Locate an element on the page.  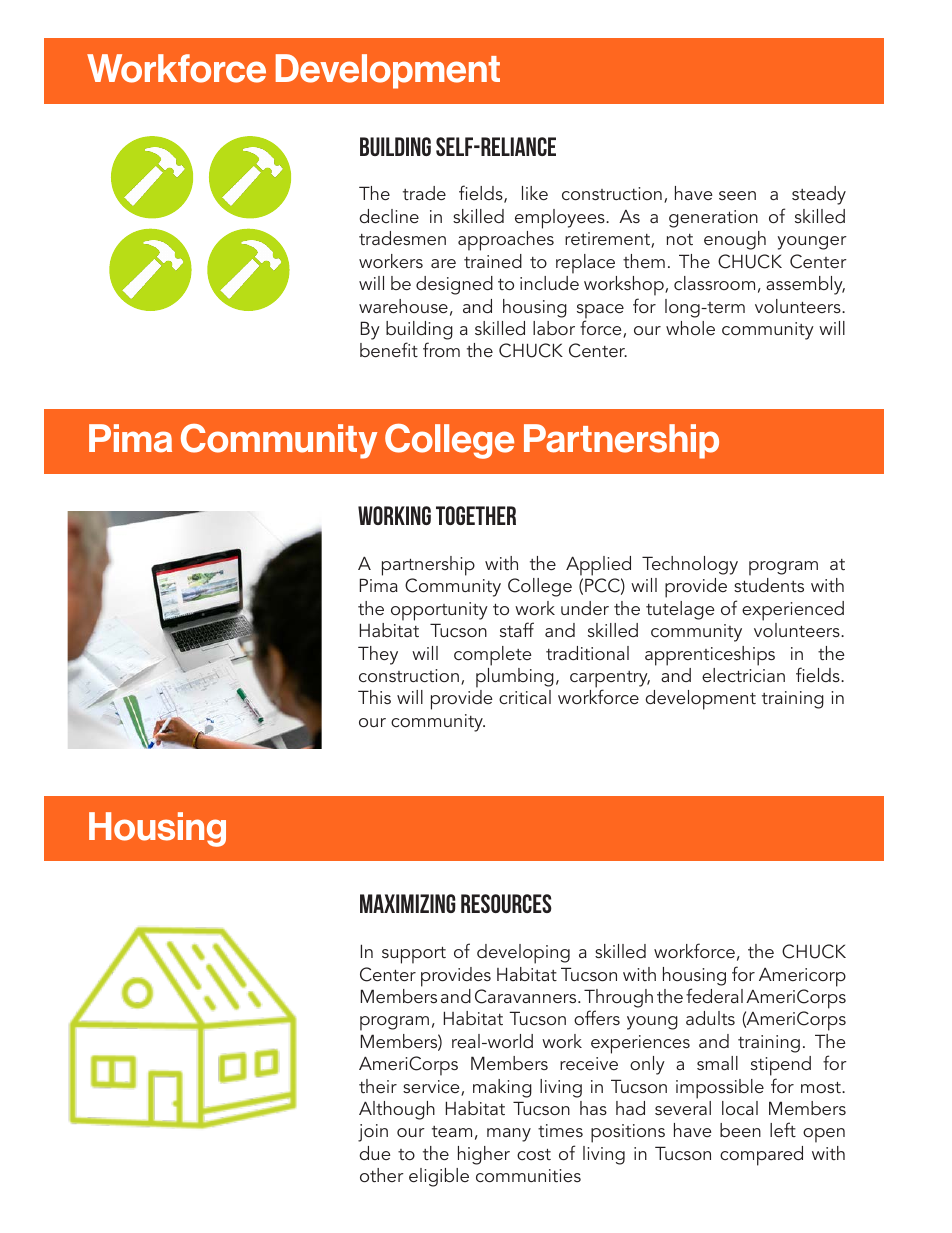
students is located at coordinates (769, 585).
